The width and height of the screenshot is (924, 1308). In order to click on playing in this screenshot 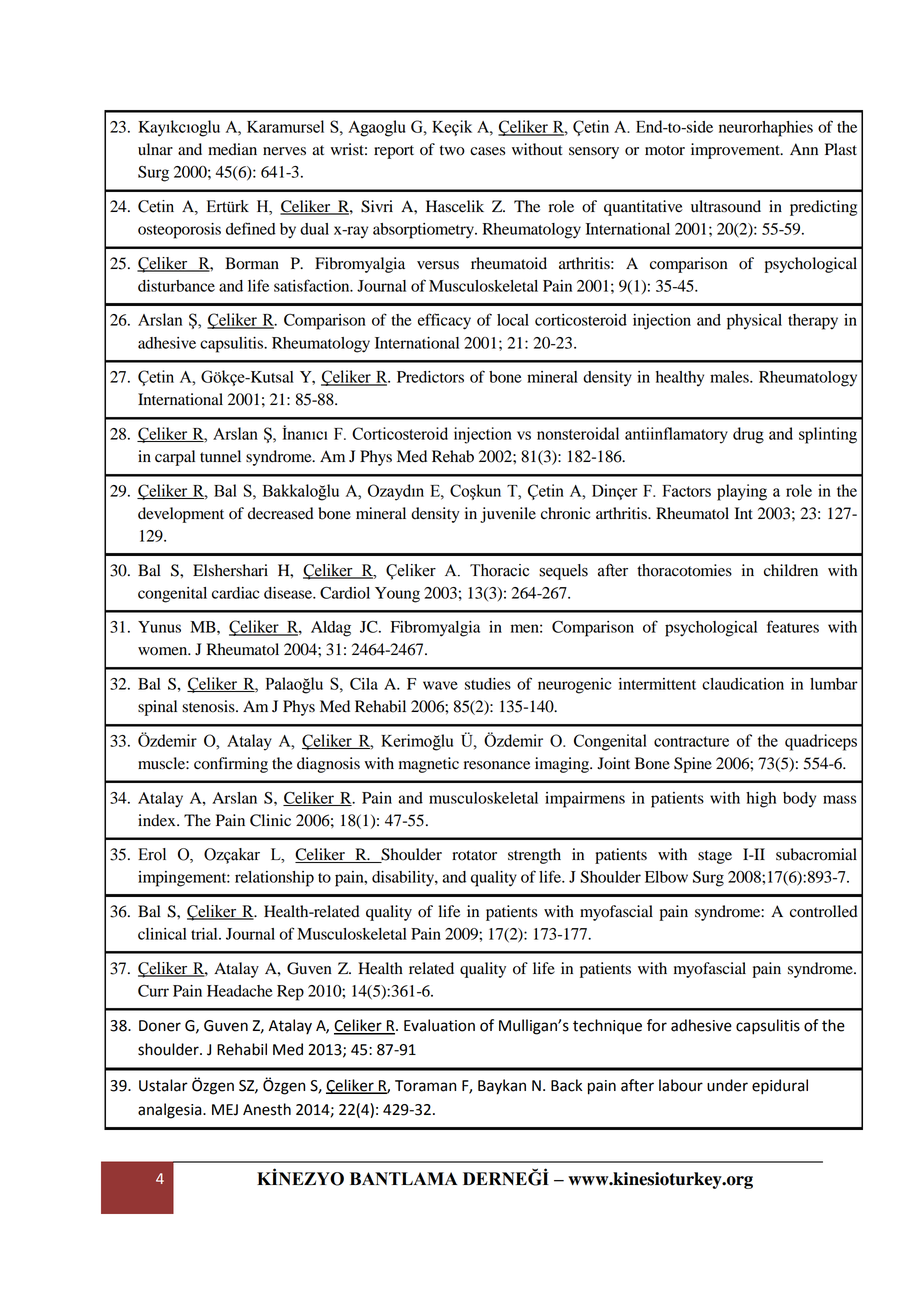, I will do `click(742, 492)`.
